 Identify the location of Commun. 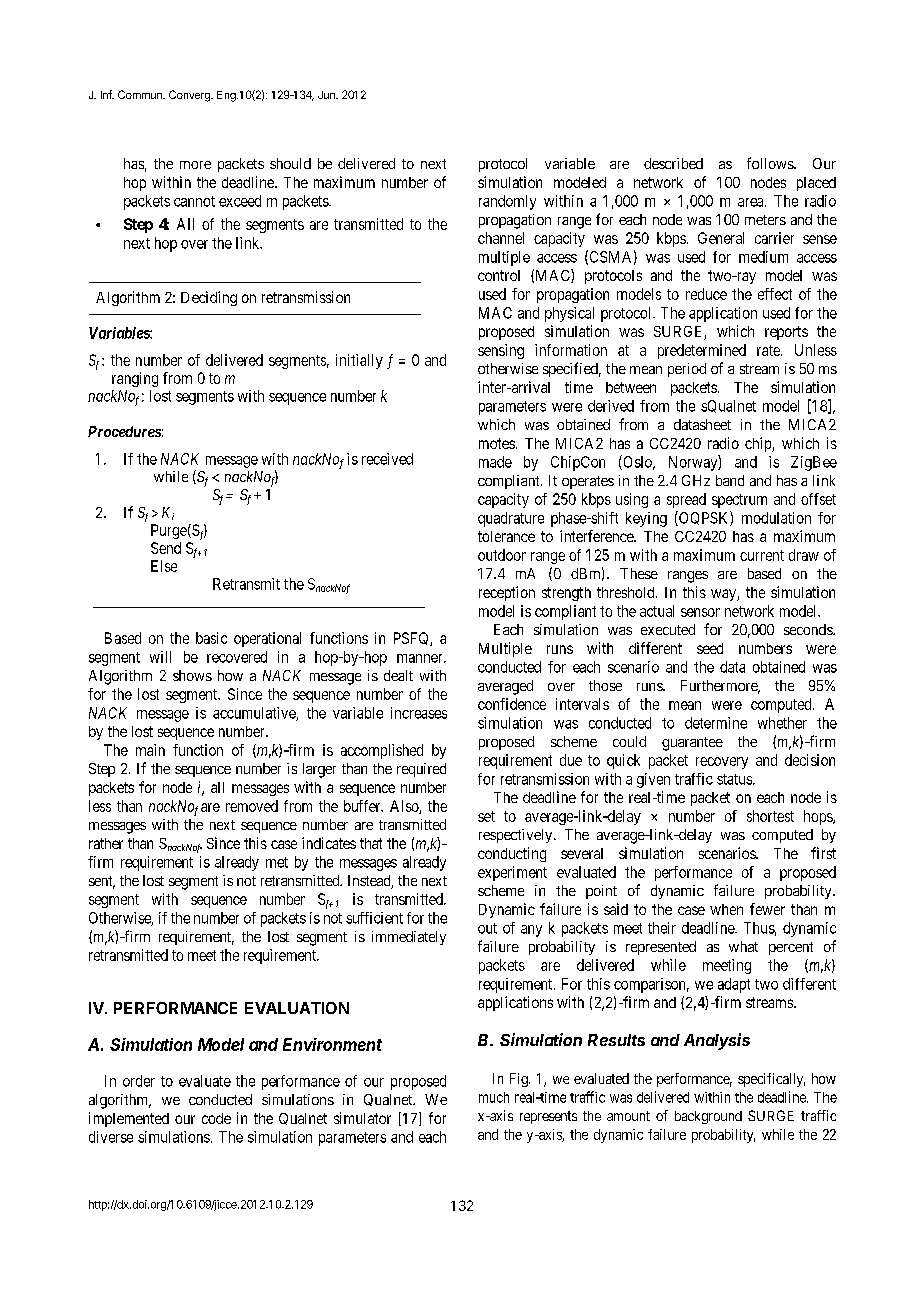
(141, 94).
